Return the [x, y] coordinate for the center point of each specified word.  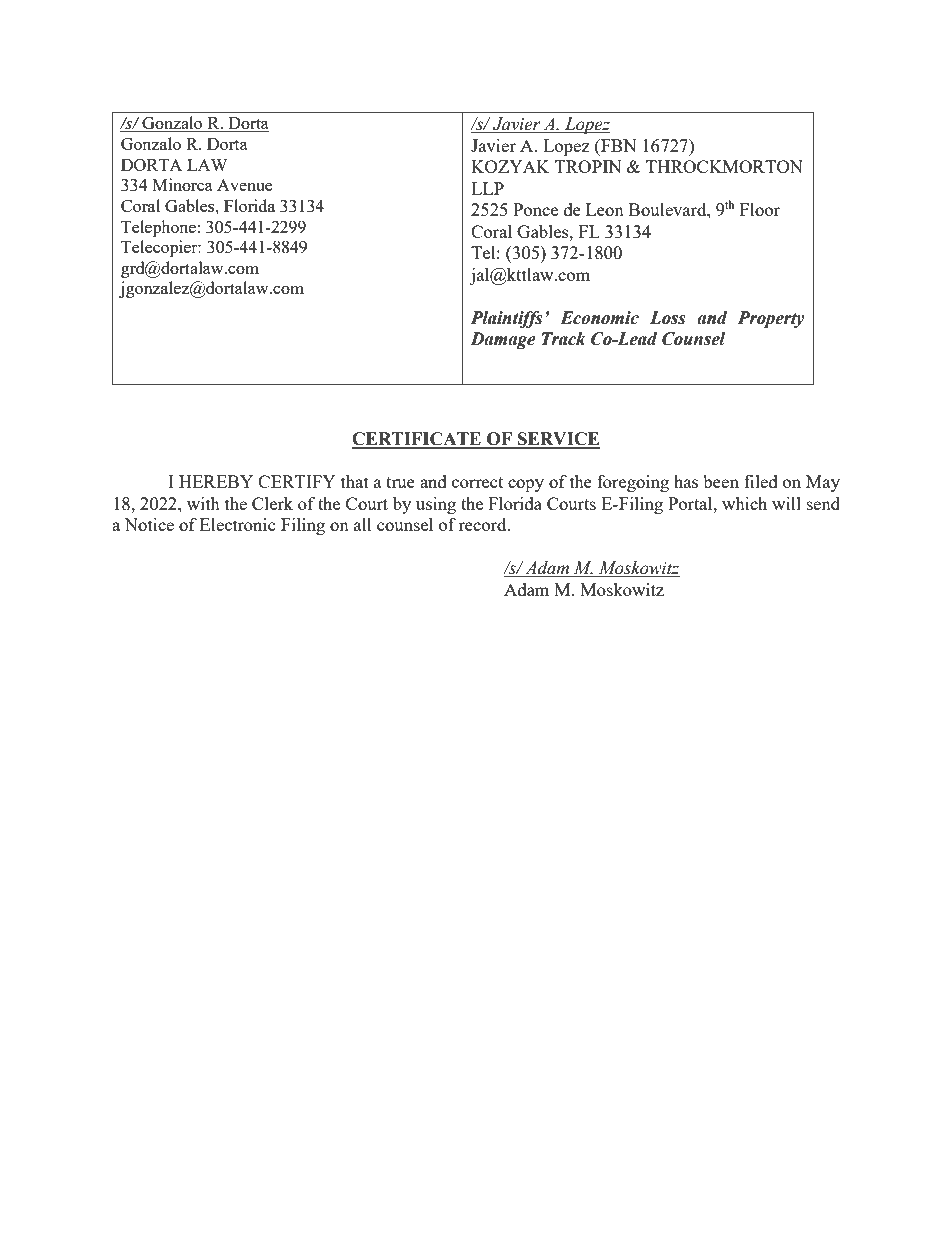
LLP [487, 188]
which [744, 503]
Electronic [238, 524]
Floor [760, 209]
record [483, 524]
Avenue [244, 185]
